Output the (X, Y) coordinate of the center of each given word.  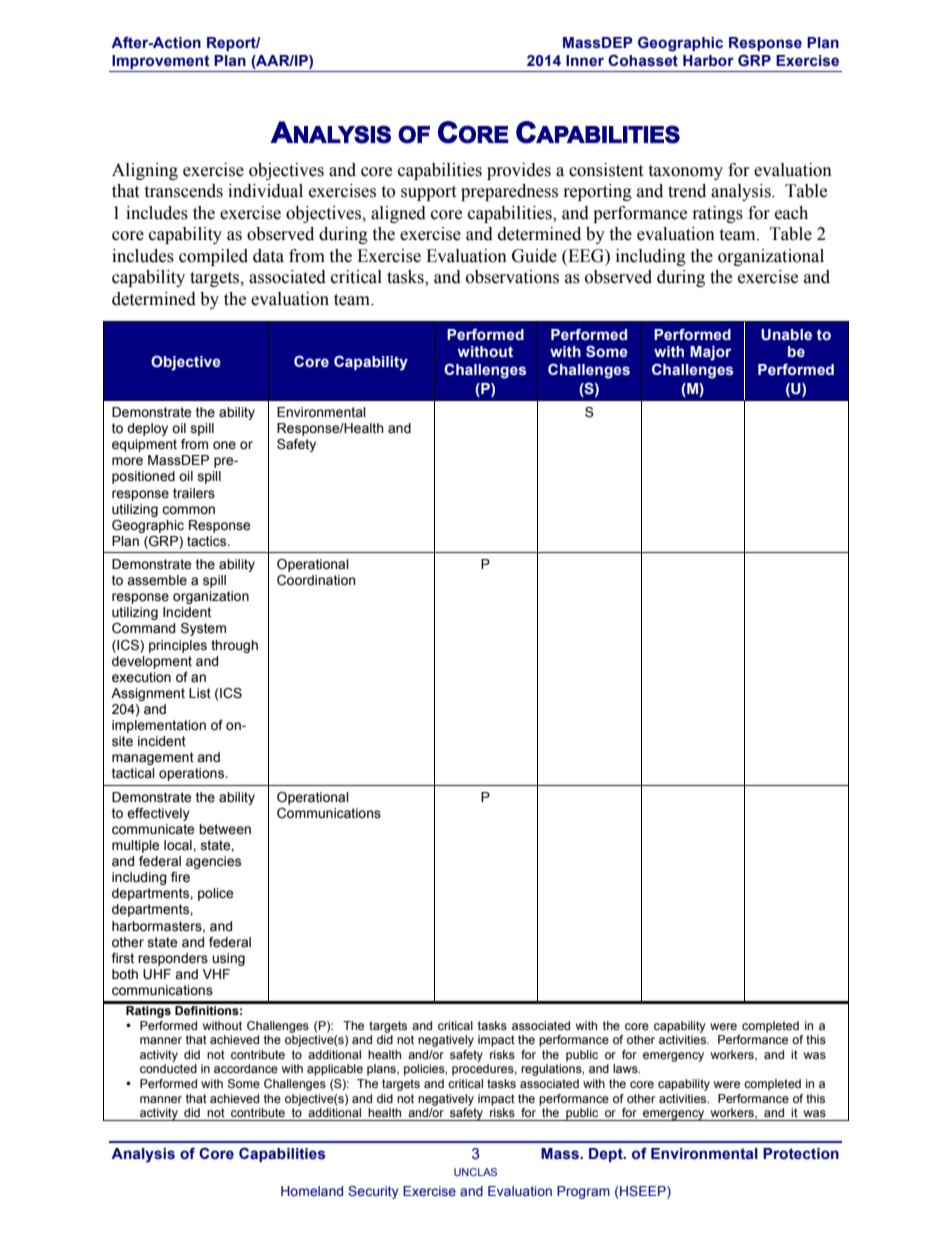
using (228, 959)
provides (519, 171)
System (203, 629)
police (215, 894)
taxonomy (685, 172)
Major (710, 353)
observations (512, 277)
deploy (147, 429)
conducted (168, 1068)
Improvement (161, 63)
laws (626, 1068)
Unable (786, 335)
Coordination (316, 580)
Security (373, 1192)
